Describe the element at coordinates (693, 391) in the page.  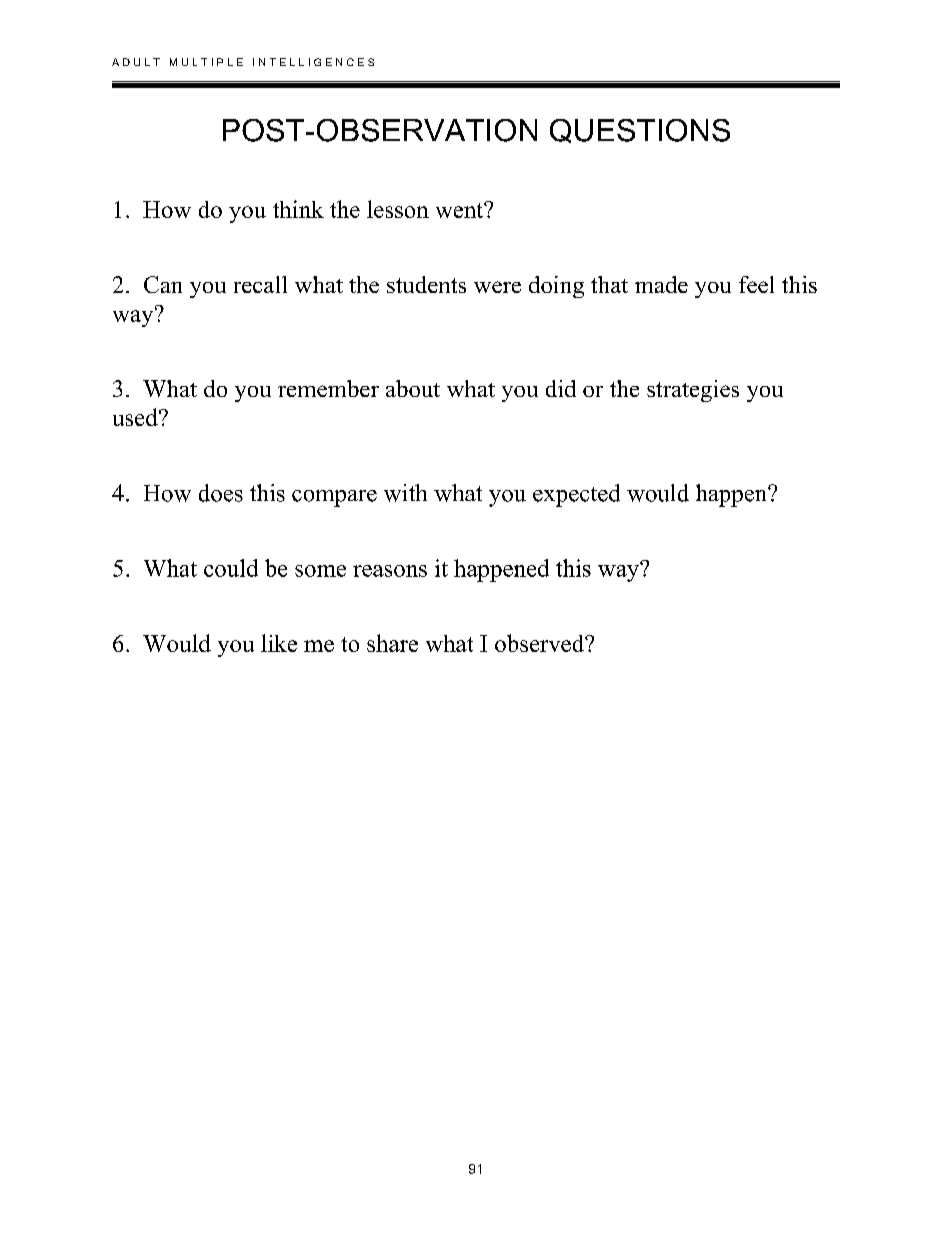
I see `strategies` at that location.
